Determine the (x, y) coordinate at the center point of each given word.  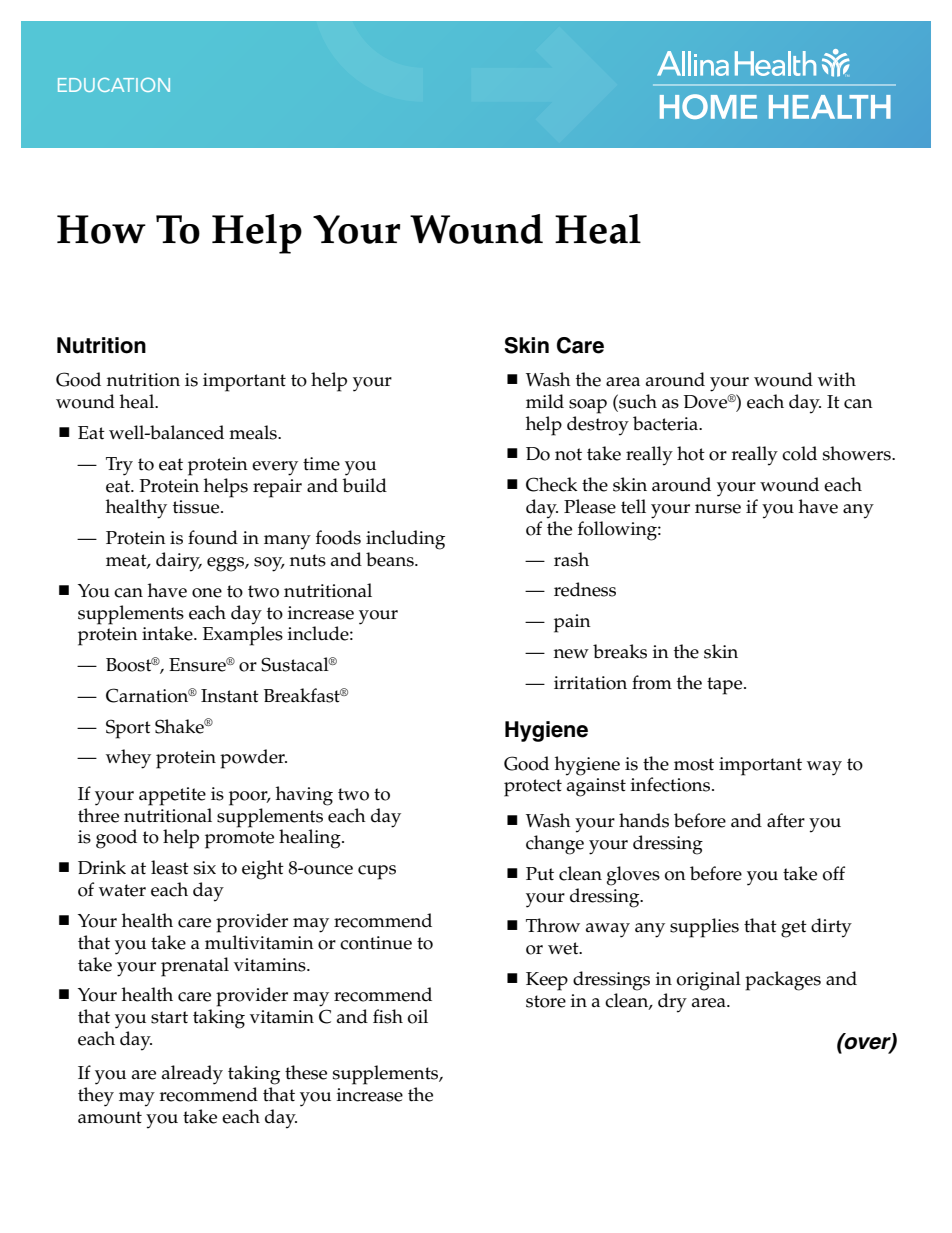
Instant (230, 696)
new (571, 654)
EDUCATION (114, 85)
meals (254, 432)
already (192, 1075)
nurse (718, 509)
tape (726, 686)
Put (540, 874)
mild (545, 401)
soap (588, 406)
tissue (197, 507)
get (794, 929)
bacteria (667, 423)
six (205, 868)
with (837, 379)
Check (552, 484)
